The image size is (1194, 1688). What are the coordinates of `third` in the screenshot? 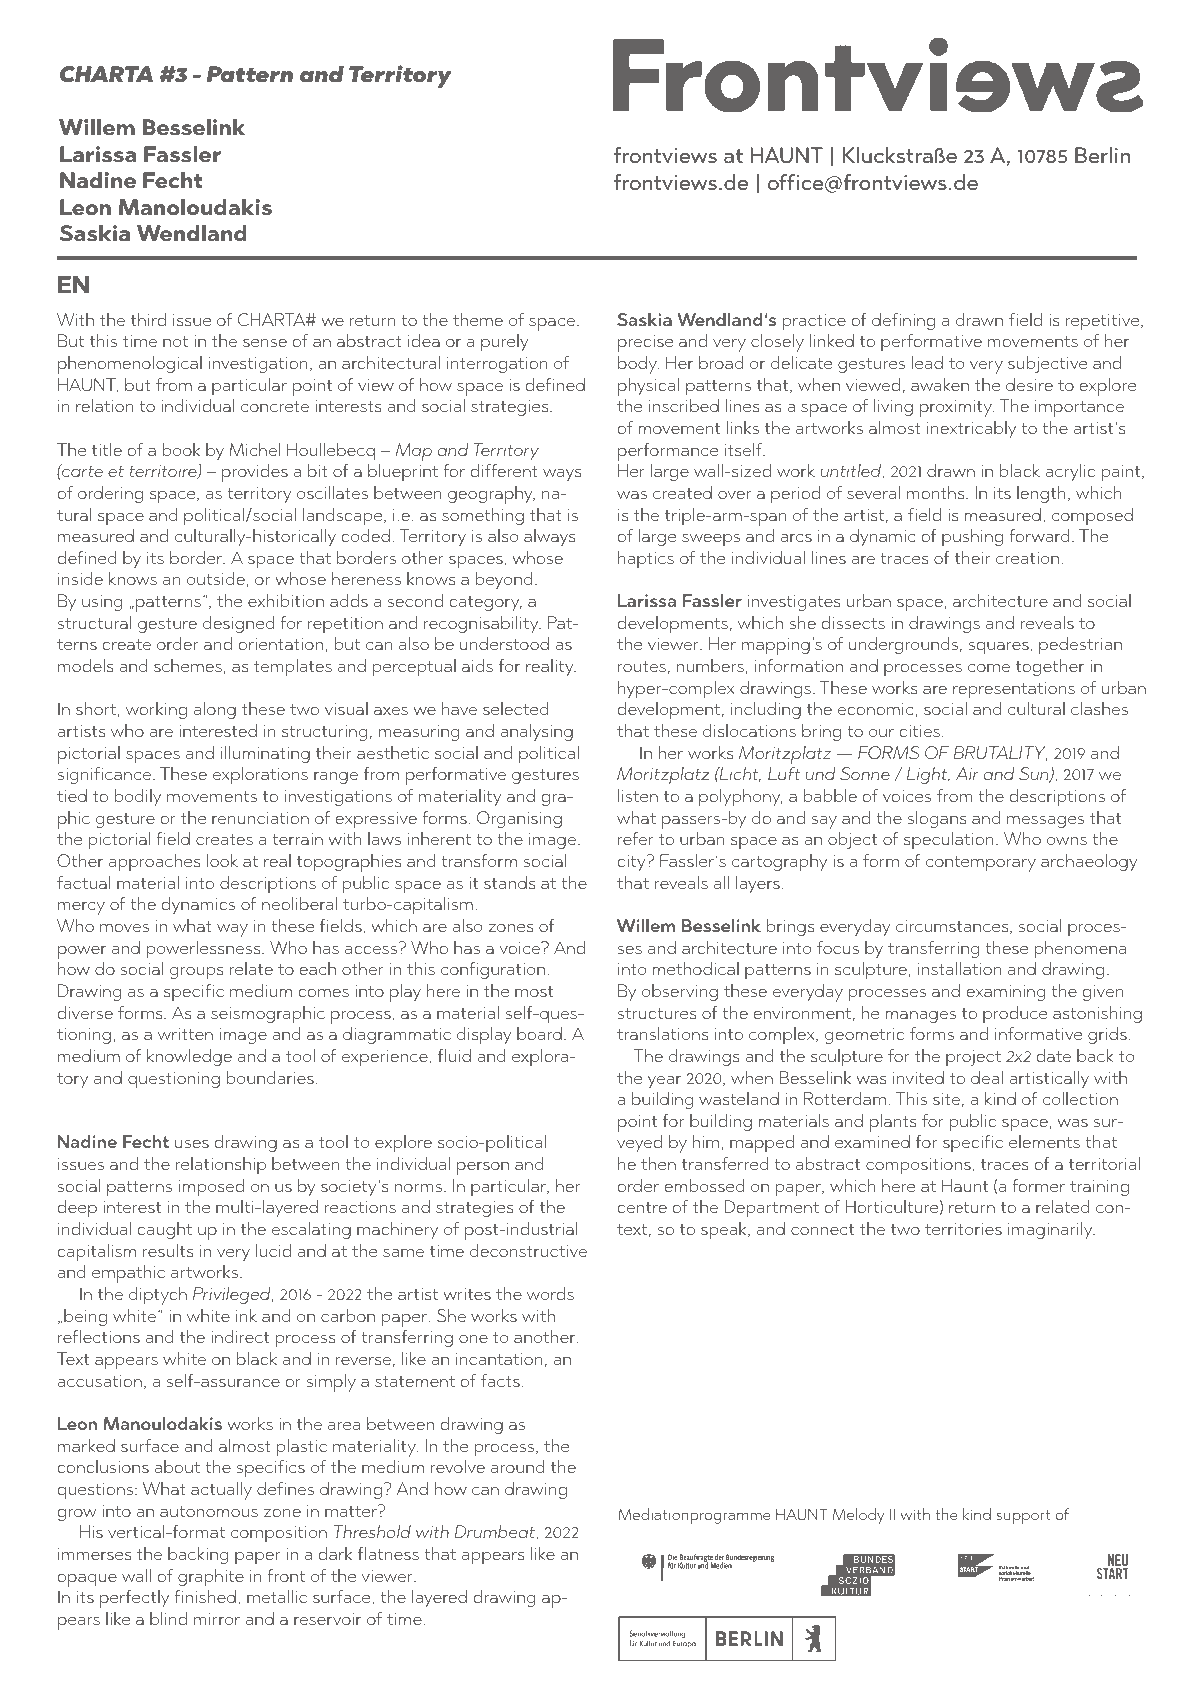 It's located at (148, 319).
